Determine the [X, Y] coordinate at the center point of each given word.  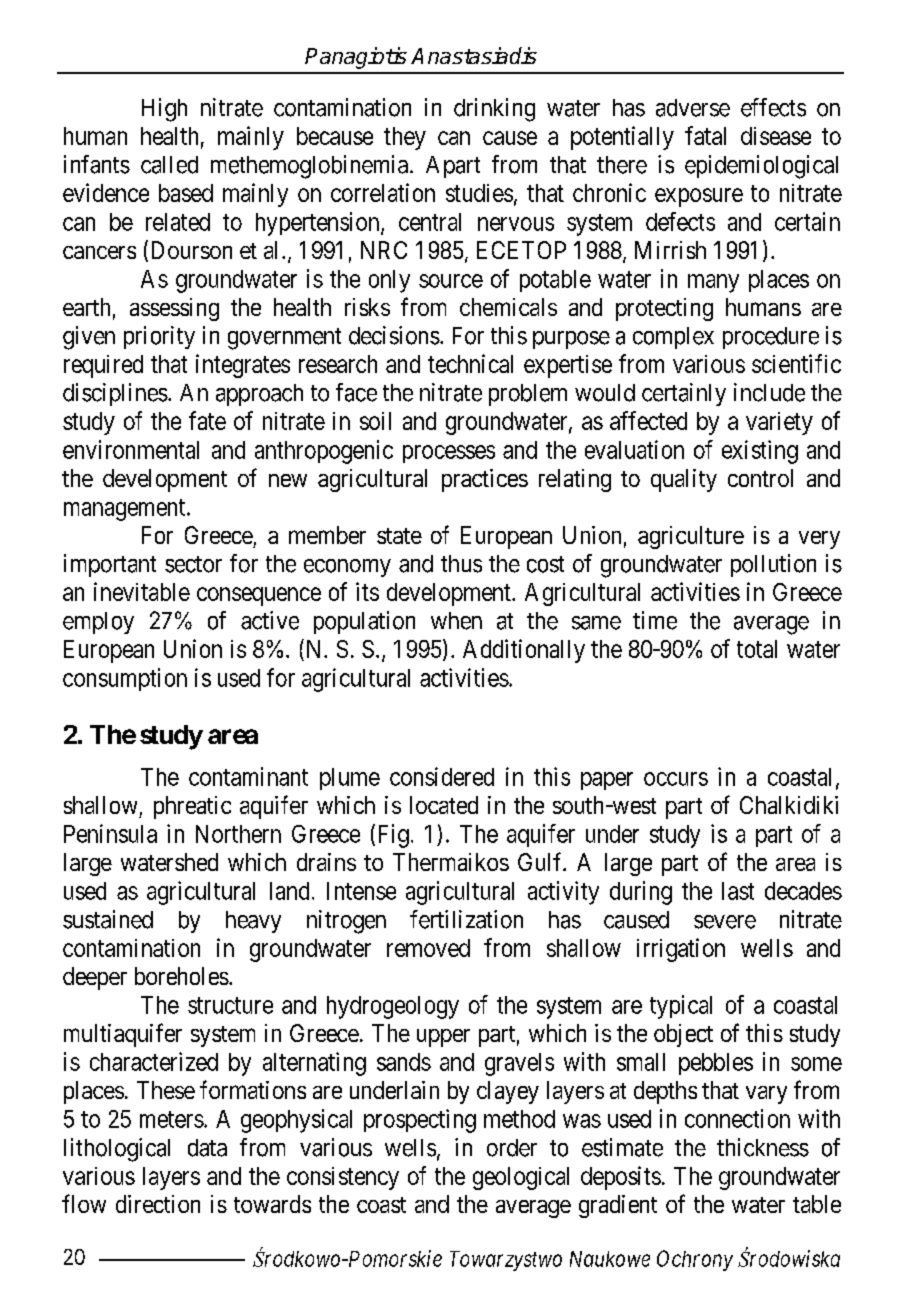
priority [159, 337]
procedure [771, 338]
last [738, 891]
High [164, 110]
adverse [693, 108]
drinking [494, 110]
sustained [108, 919]
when [456, 621]
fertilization [466, 919]
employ [98, 623]
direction [158, 1204]
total [757, 649]
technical [470, 363]
